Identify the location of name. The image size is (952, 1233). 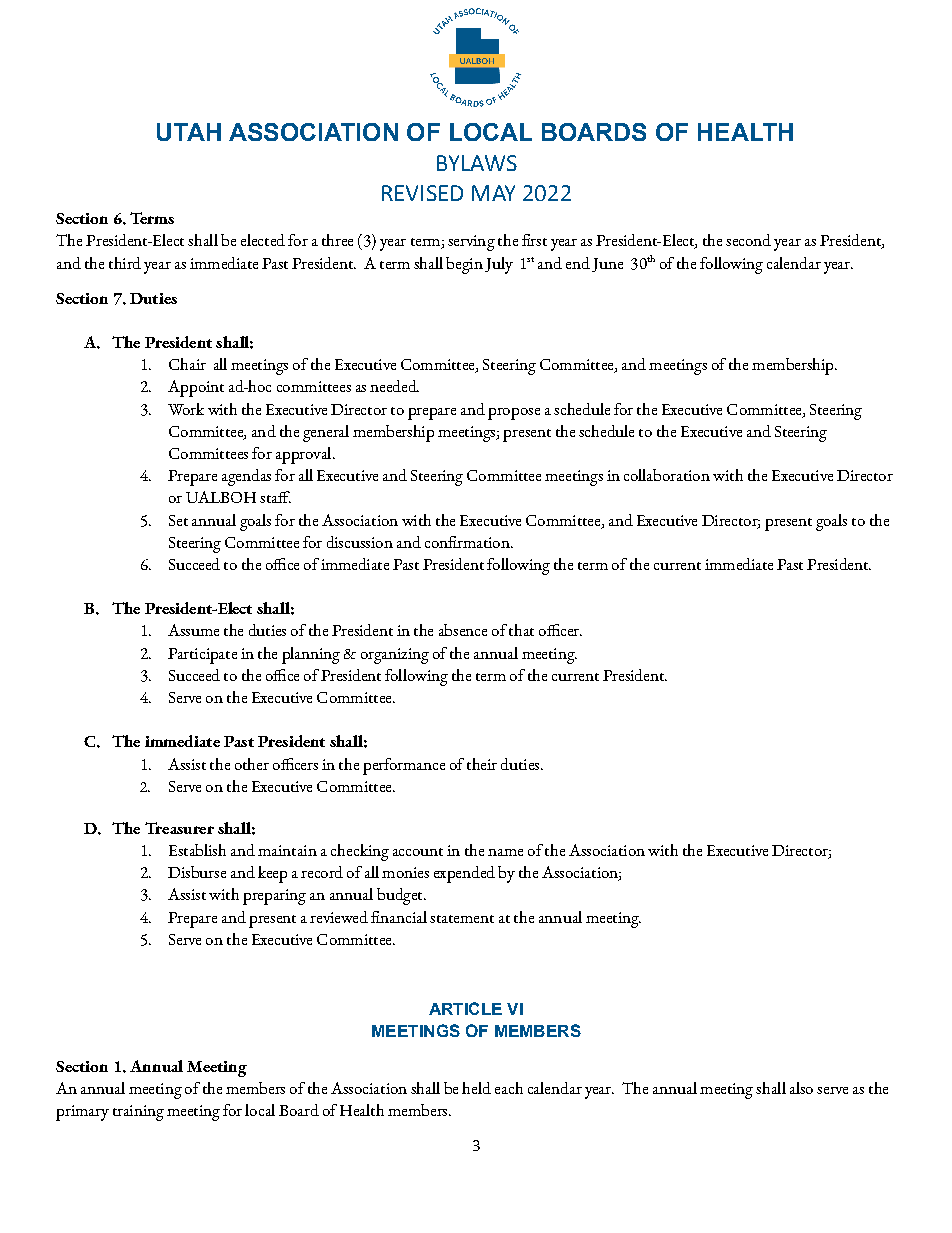
(505, 852).
